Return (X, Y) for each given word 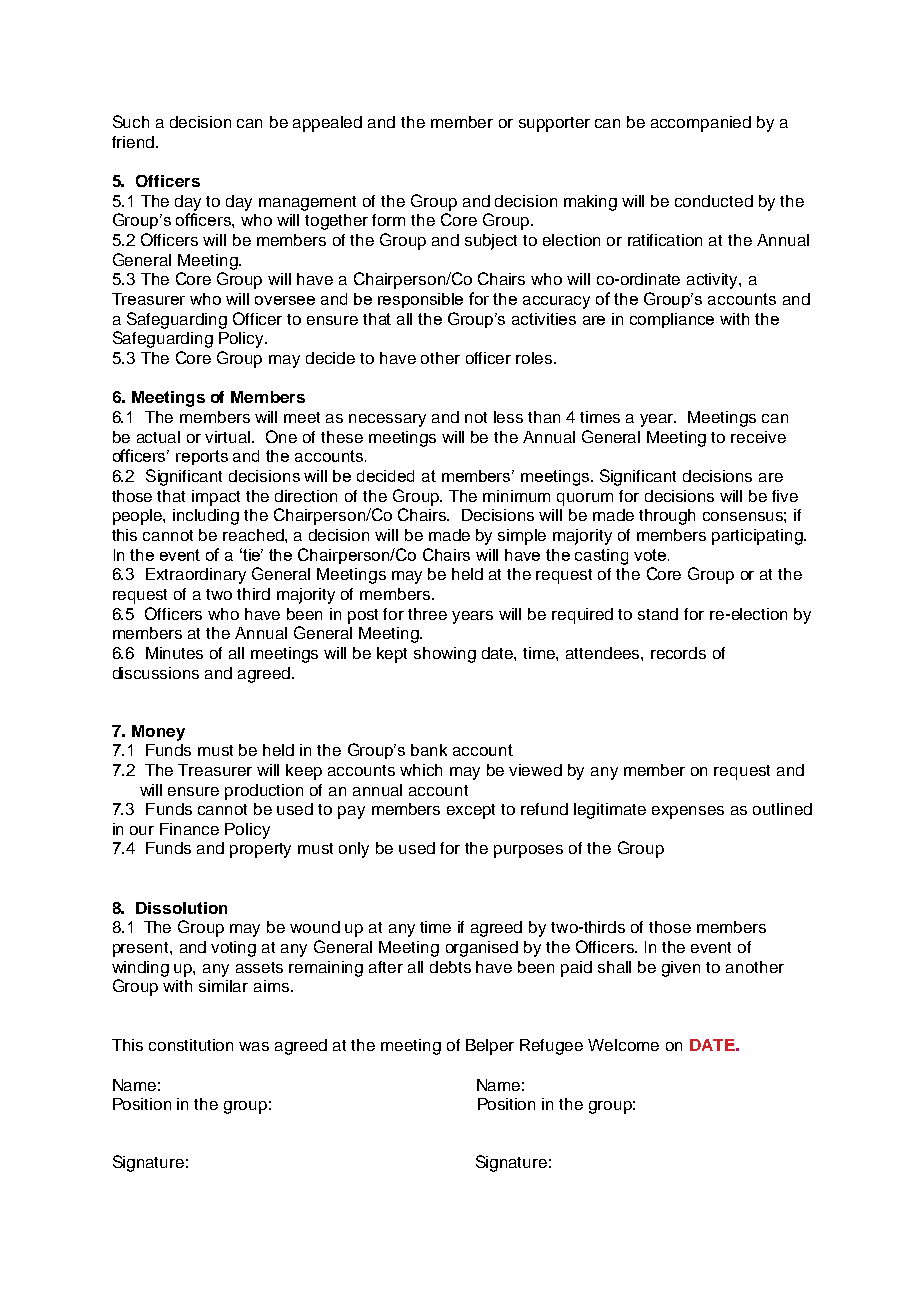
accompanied (701, 124)
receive (758, 437)
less (508, 417)
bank (429, 750)
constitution (191, 1045)
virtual (229, 437)
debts (450, 967)
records (678, 653)
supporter (554, 124)
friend (133, 142)
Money (158, 733)
